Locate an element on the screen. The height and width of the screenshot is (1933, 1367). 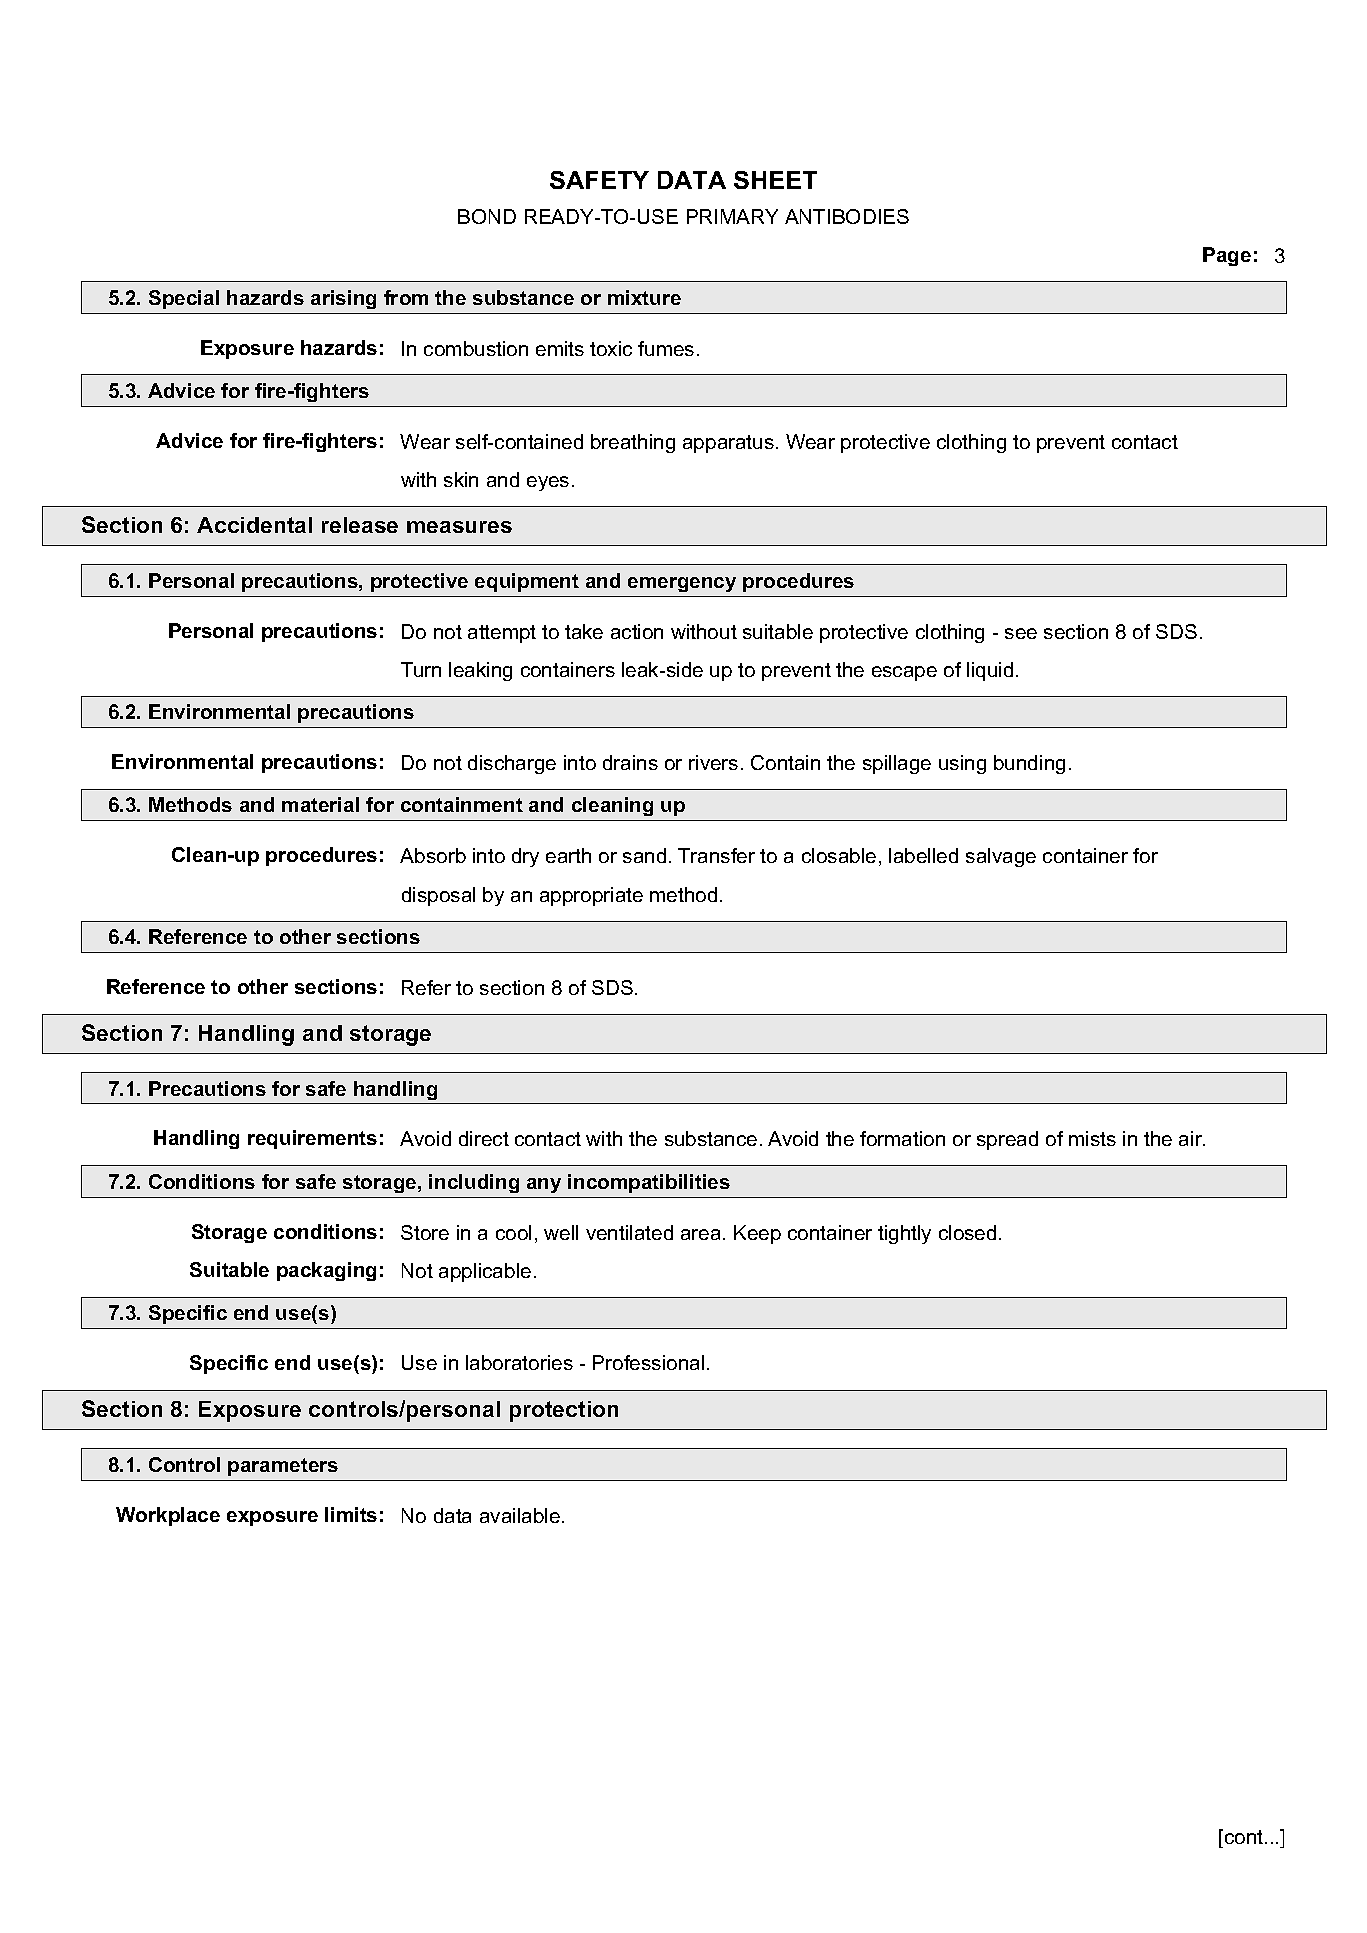
requirements is located at coordinates (312, 1139).
